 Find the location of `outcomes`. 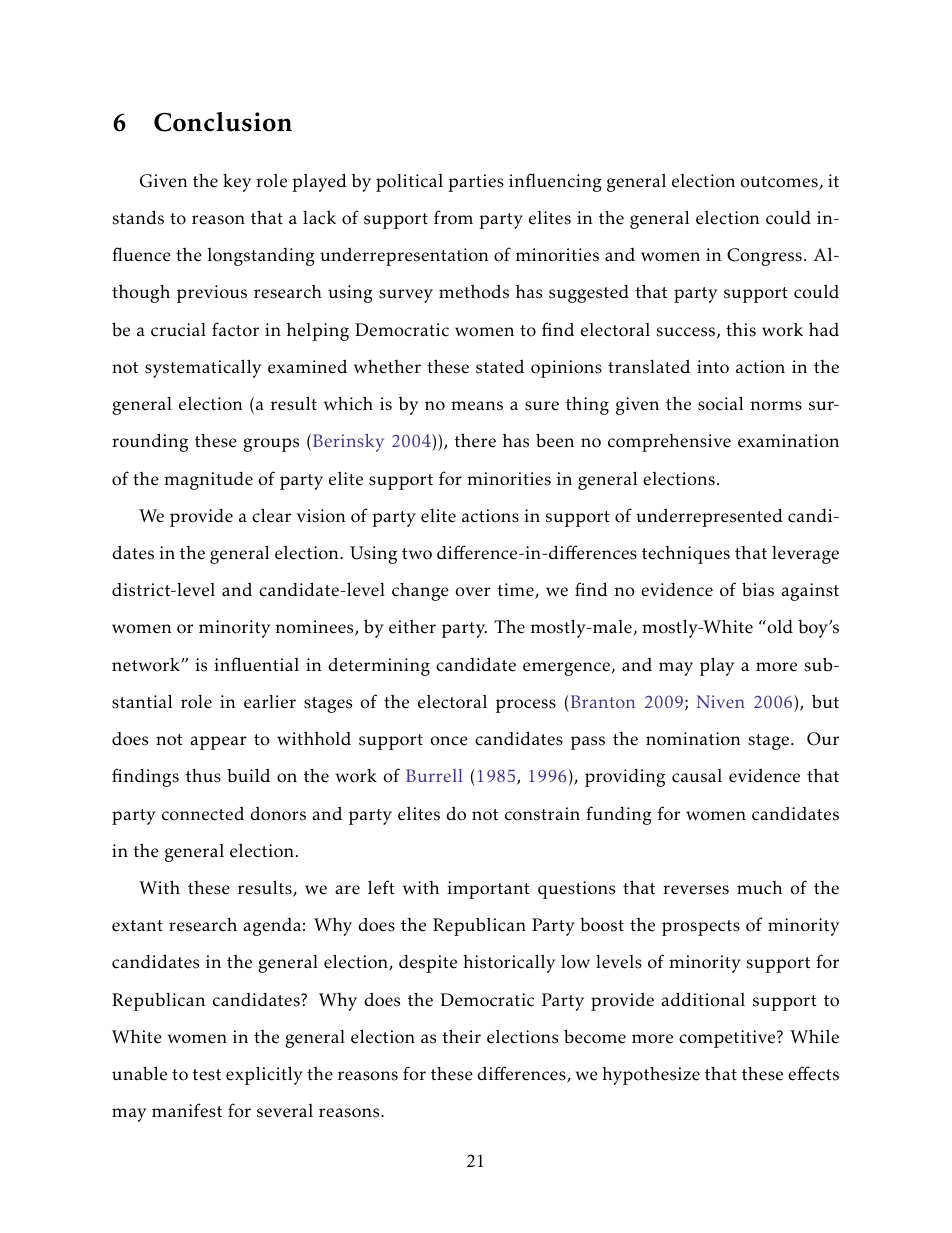

outcomes is located at coordinates (780, 183).
